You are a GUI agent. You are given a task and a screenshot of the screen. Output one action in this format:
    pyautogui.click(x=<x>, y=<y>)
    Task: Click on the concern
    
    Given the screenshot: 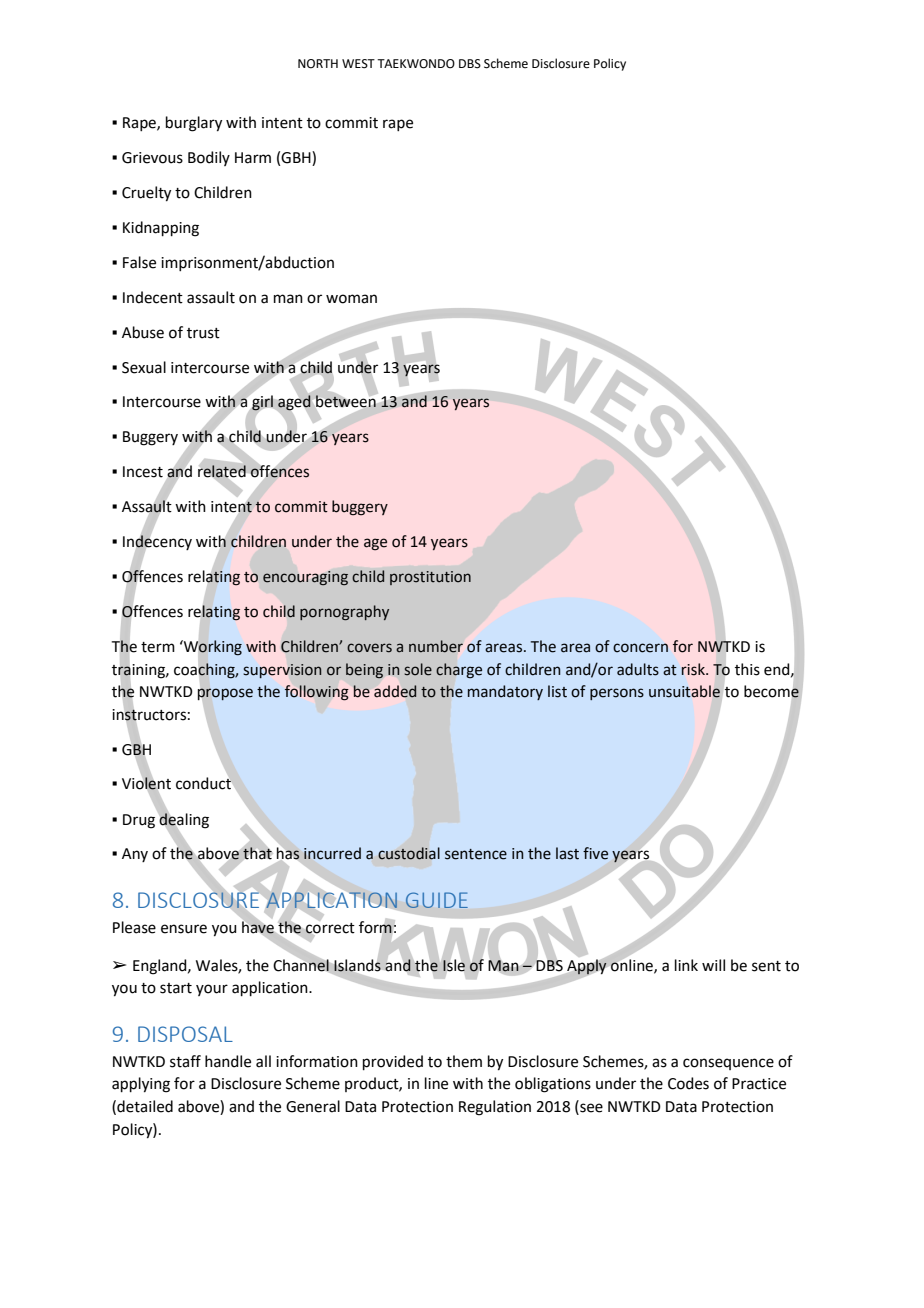 What is the action you would take?
    pyautogui.click(x=640, y=648)
